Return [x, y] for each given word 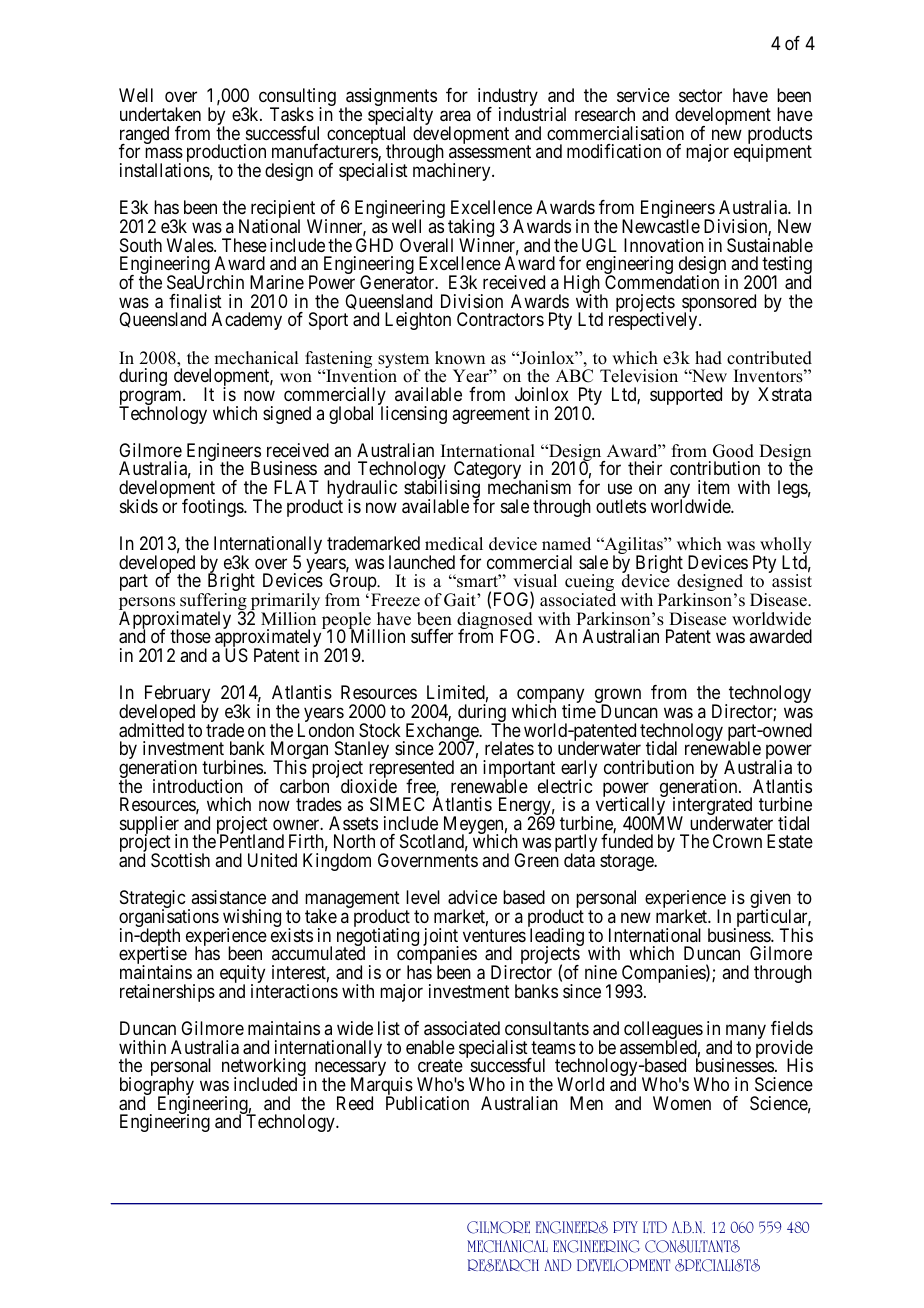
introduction [198, 786]
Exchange [441, 733]
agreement [491, 415]
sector [700, 96]
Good [733, 451]
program [151, 399]
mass [164, 153]
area [455, 116]
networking [264, 1068]
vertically [632, 807]
